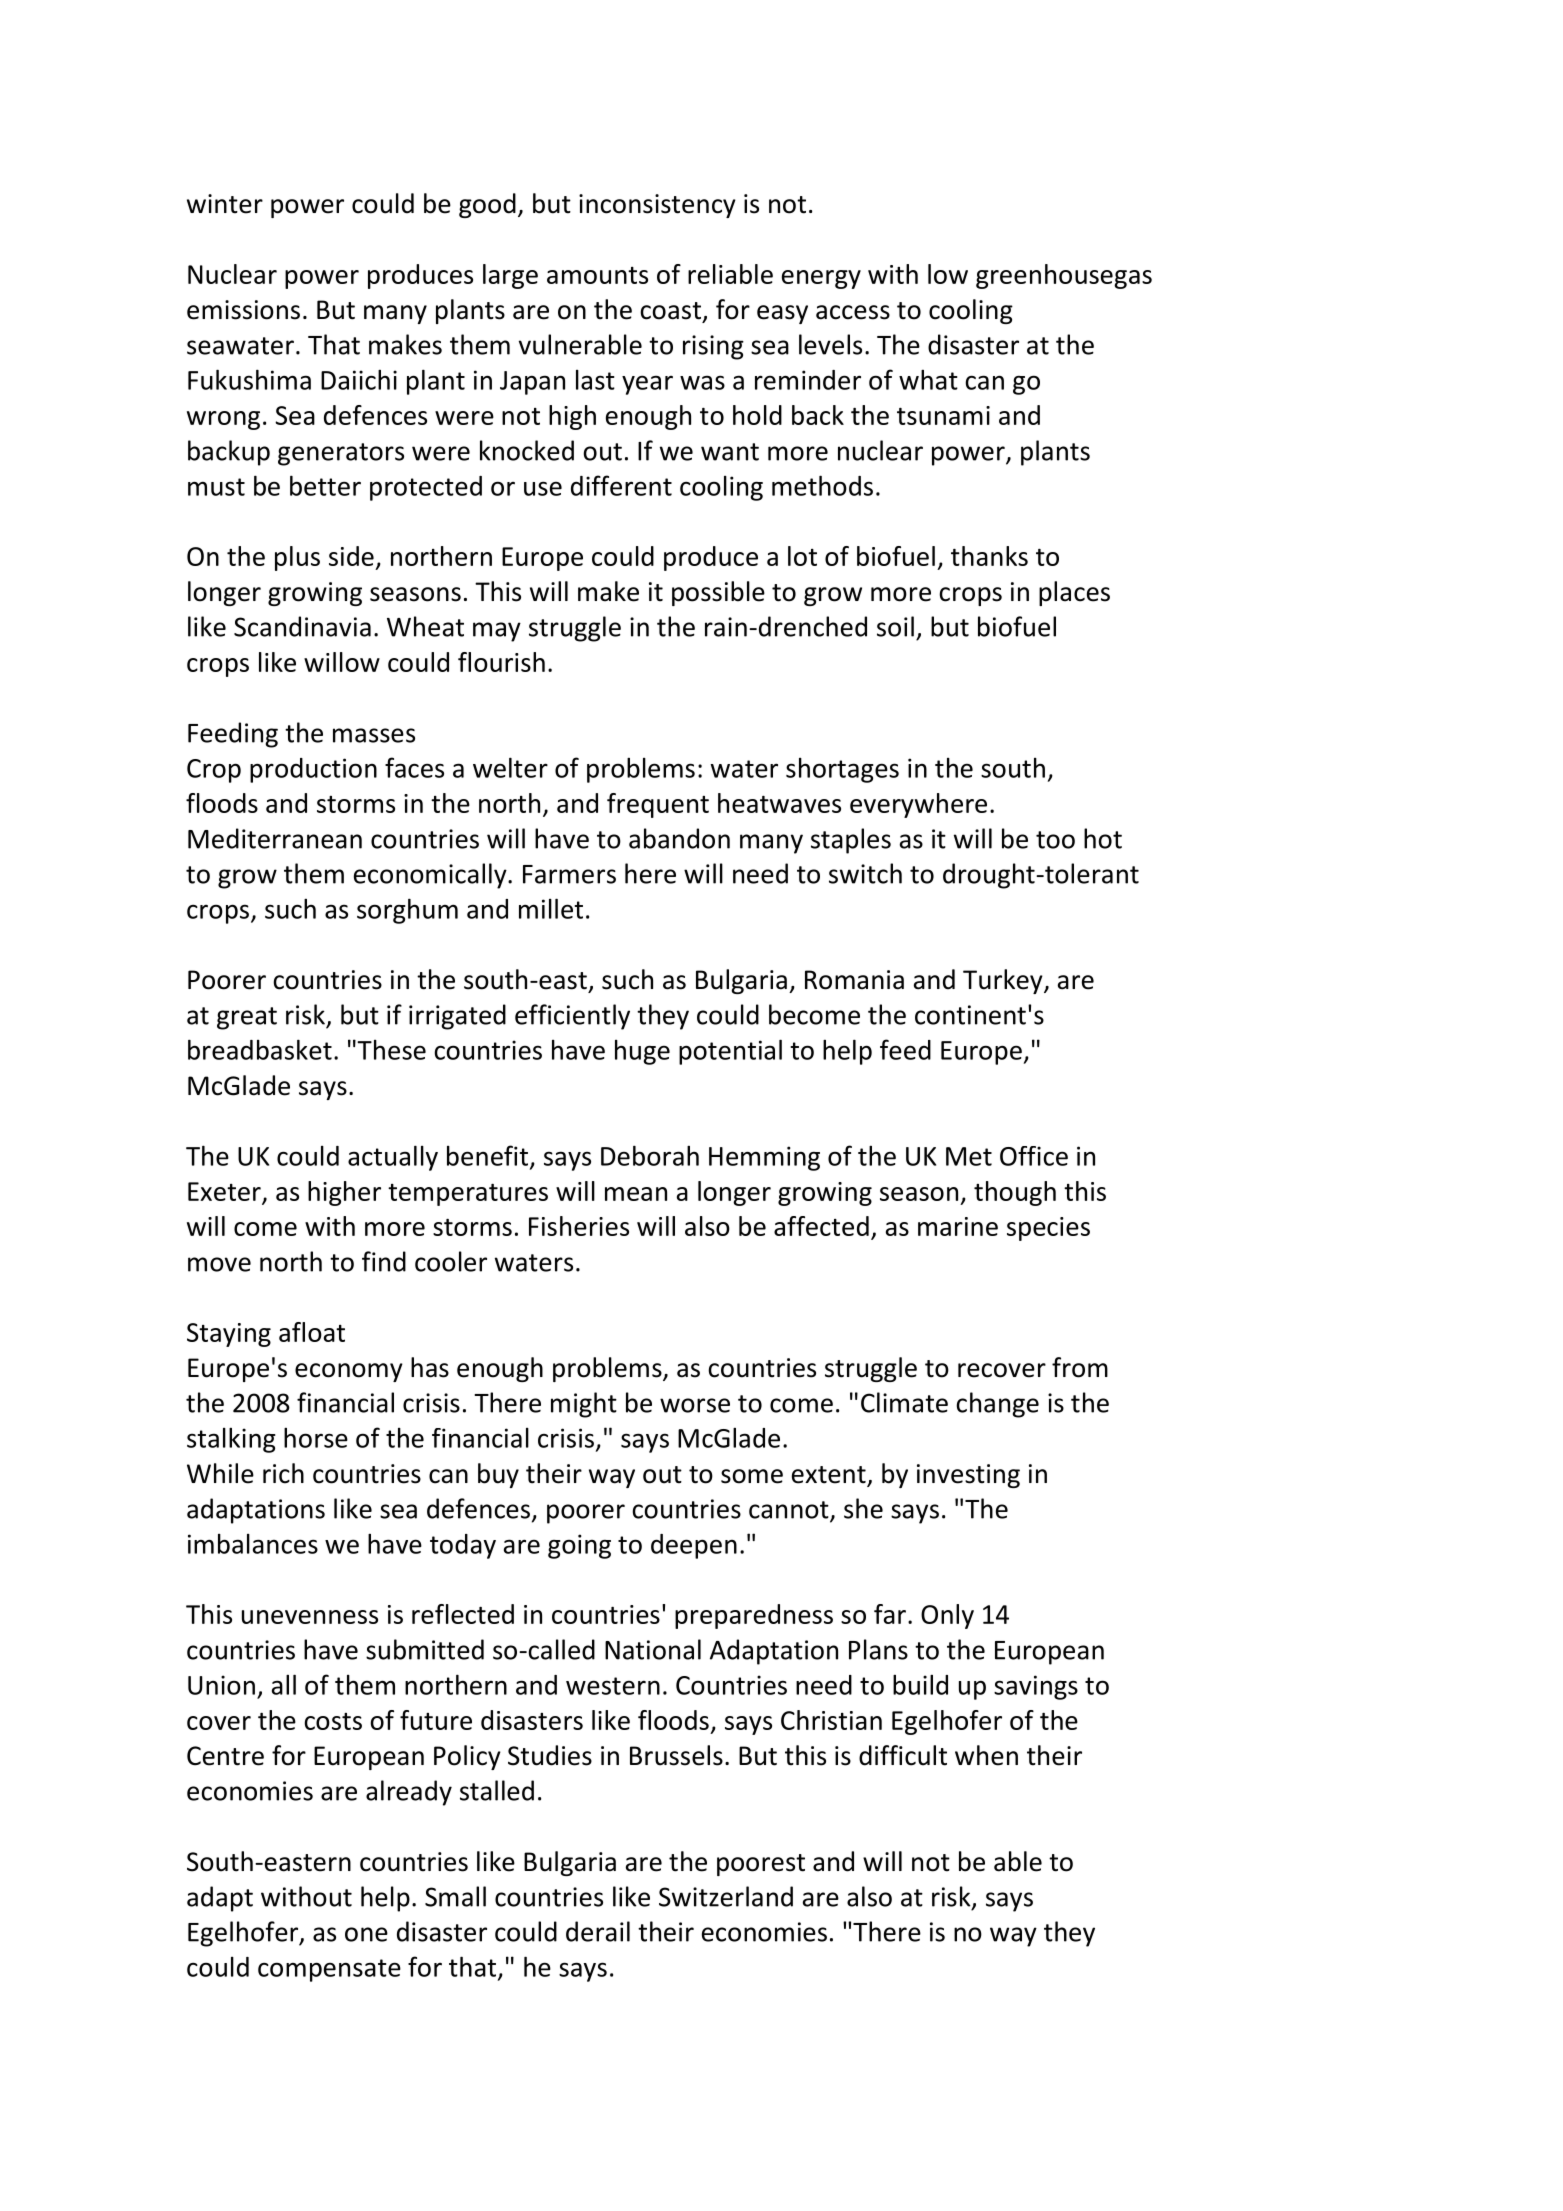  What do you see at coordinates (1034, 1156) in the page?
I see `Office` at bounding box center [1034, 1156].
